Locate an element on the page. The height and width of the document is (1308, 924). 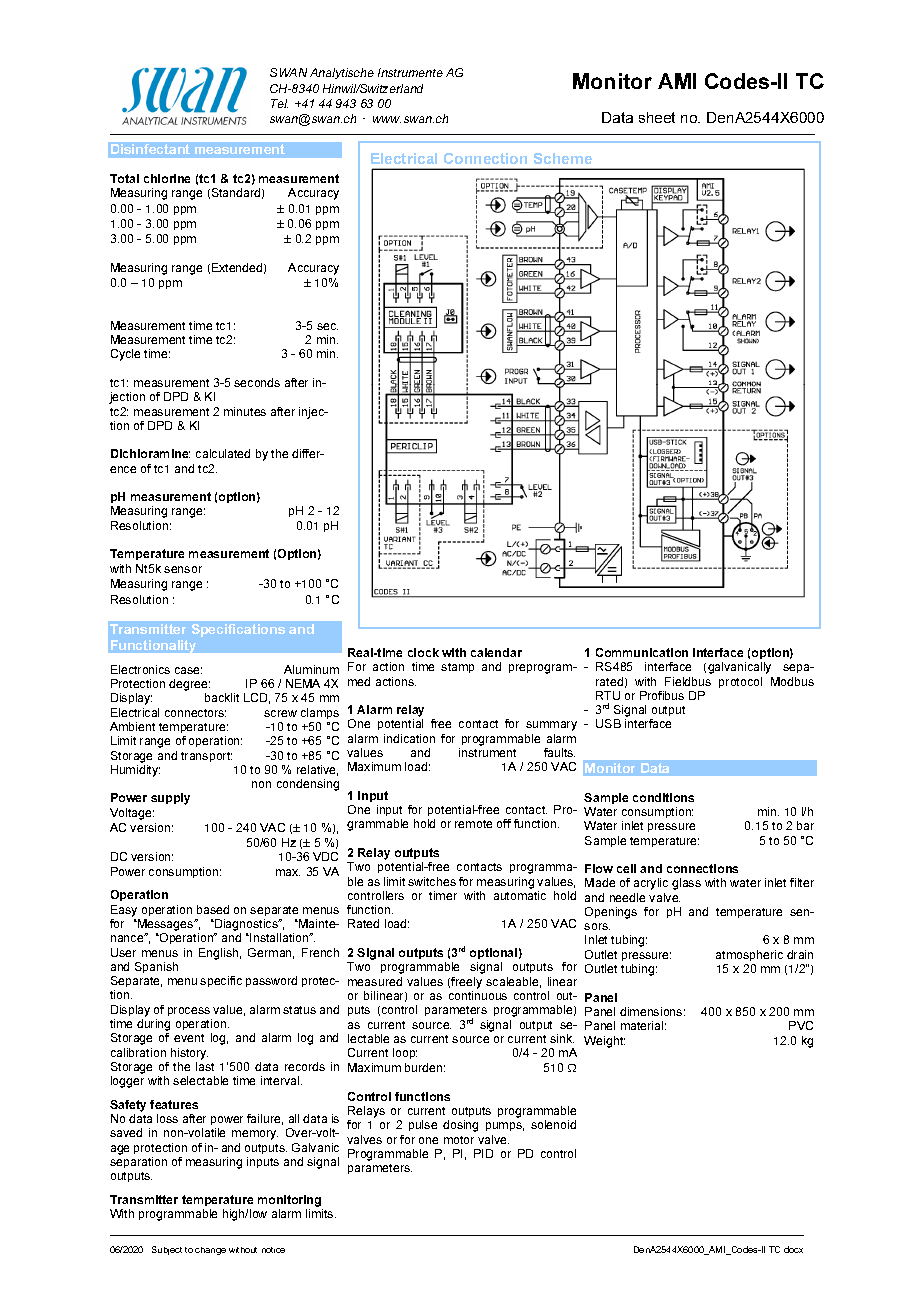
remote is located at coordinates (473, 824).
